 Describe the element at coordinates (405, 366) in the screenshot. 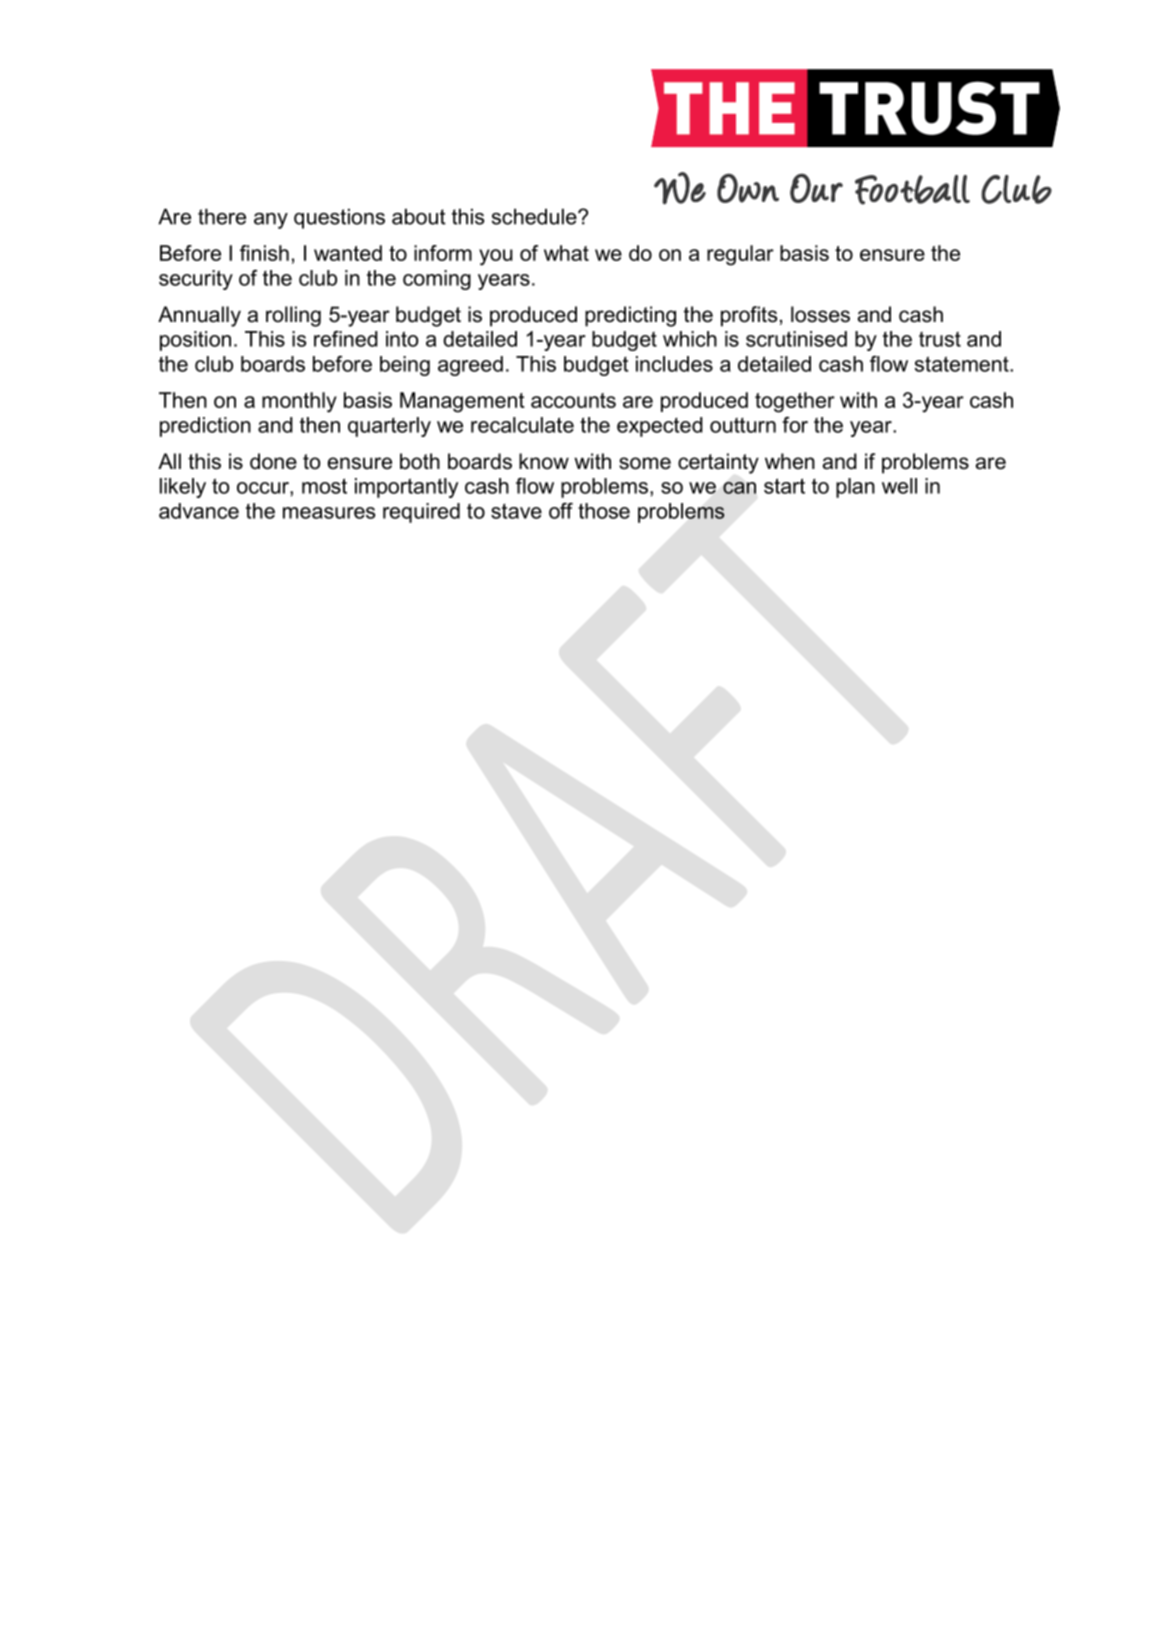

I see `being` at that location.
